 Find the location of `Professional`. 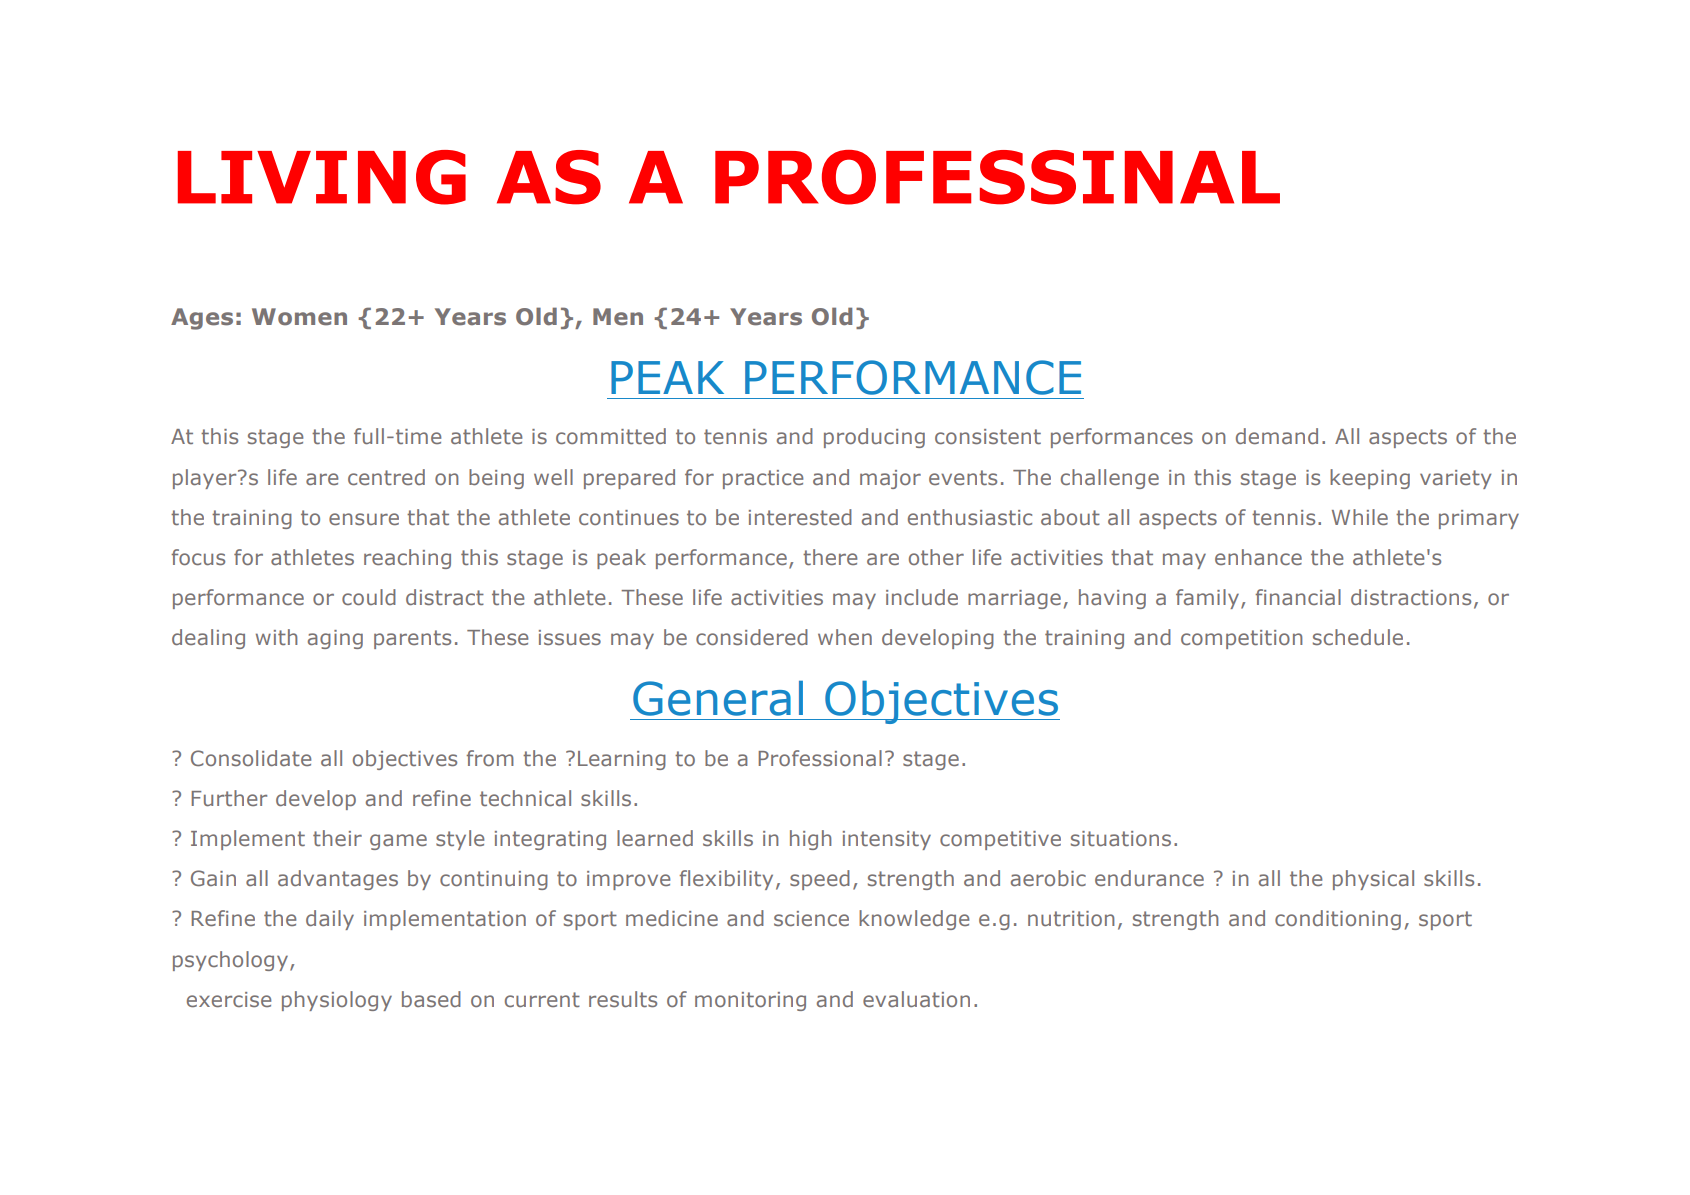

Professional is located at coordinates (820, 758).
